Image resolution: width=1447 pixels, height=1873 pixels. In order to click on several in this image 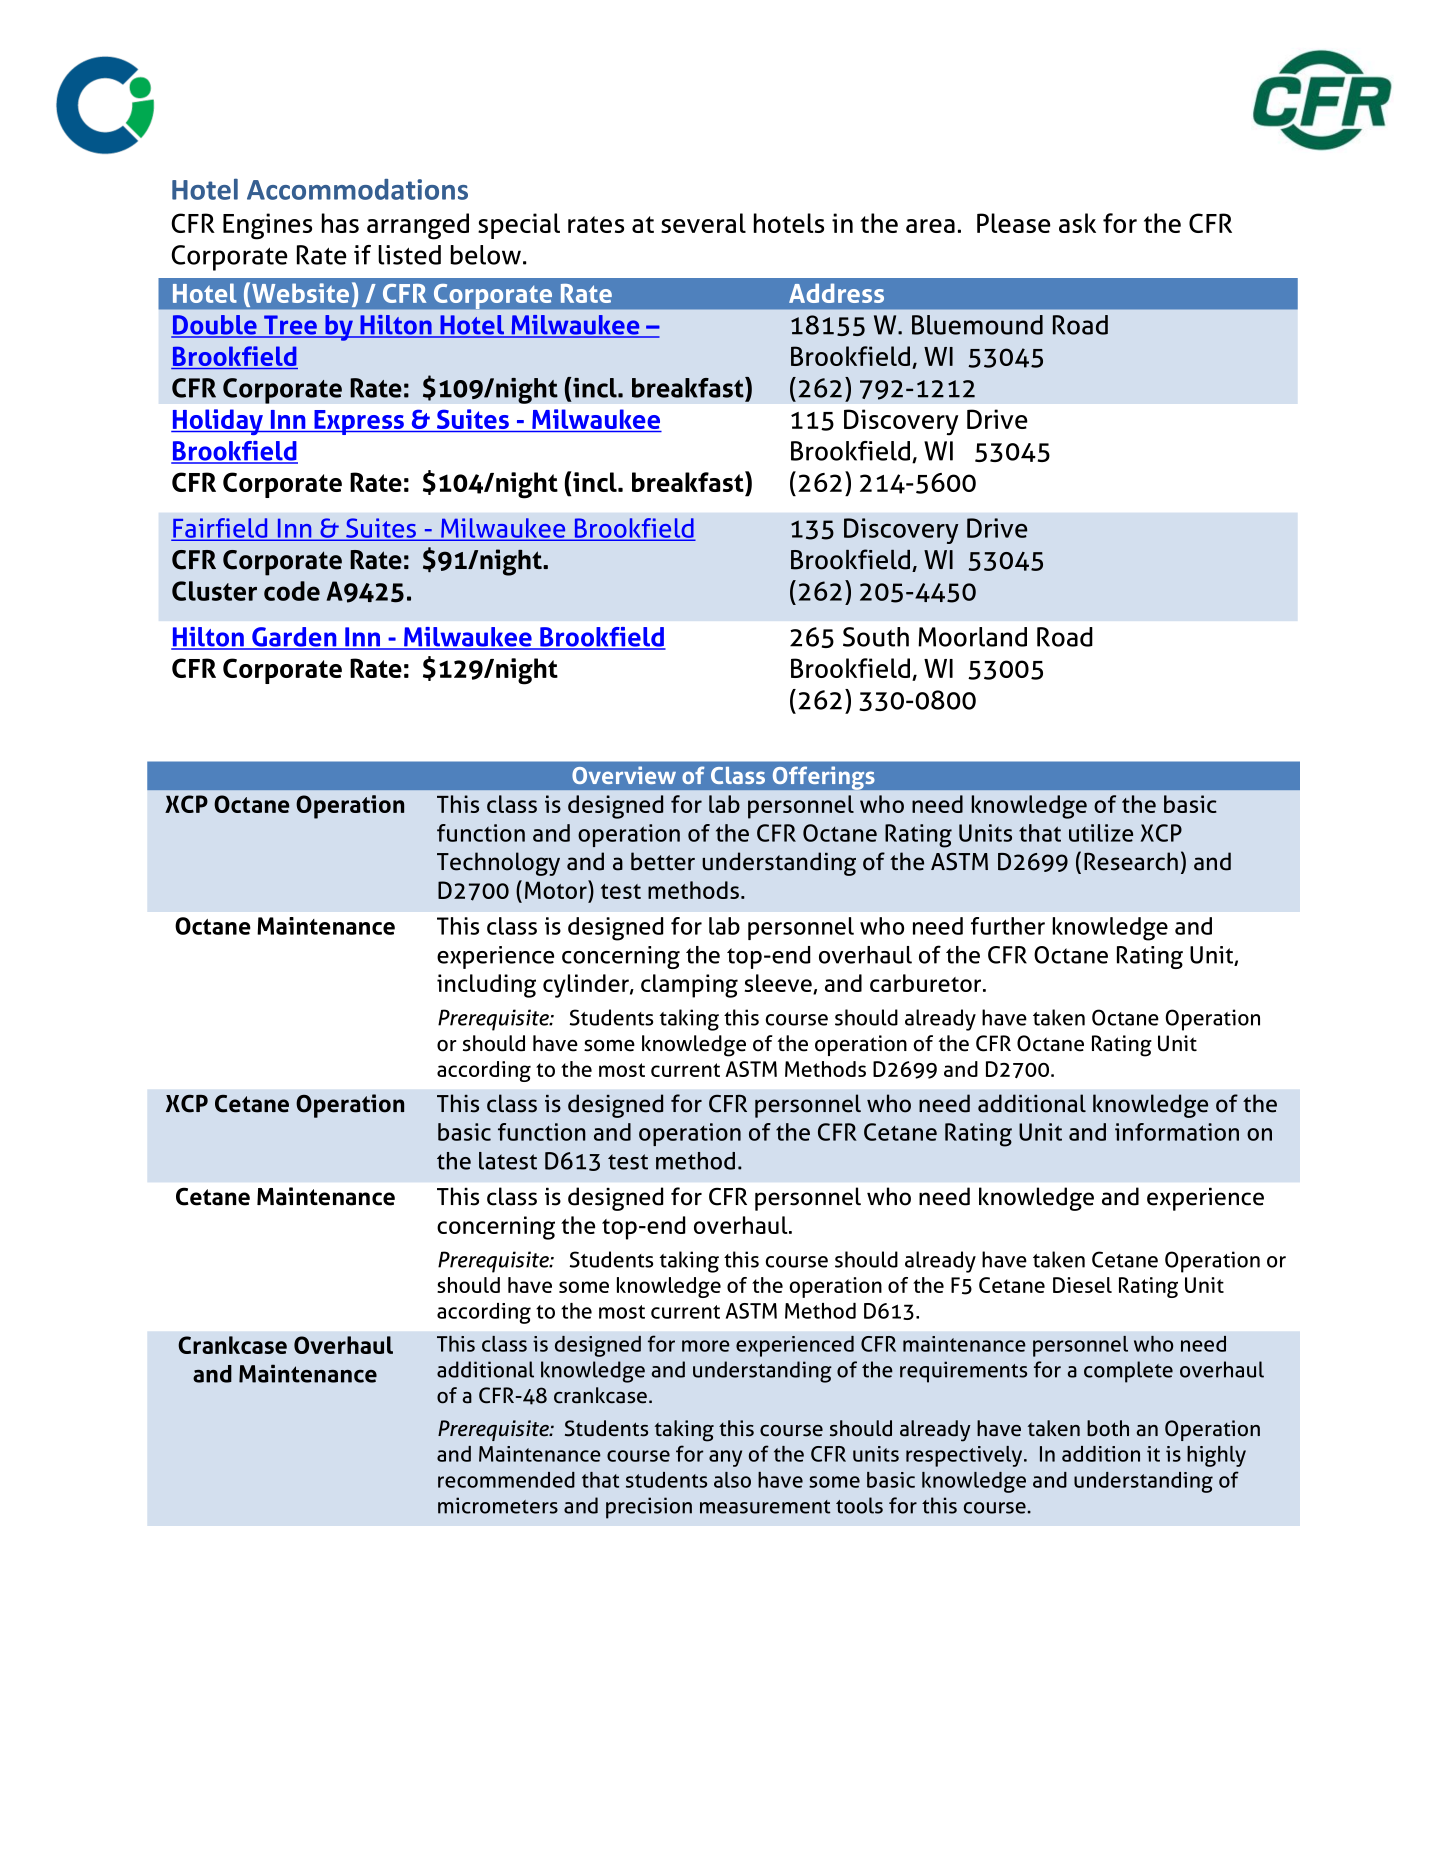, I will do `click(703, 223)`.
